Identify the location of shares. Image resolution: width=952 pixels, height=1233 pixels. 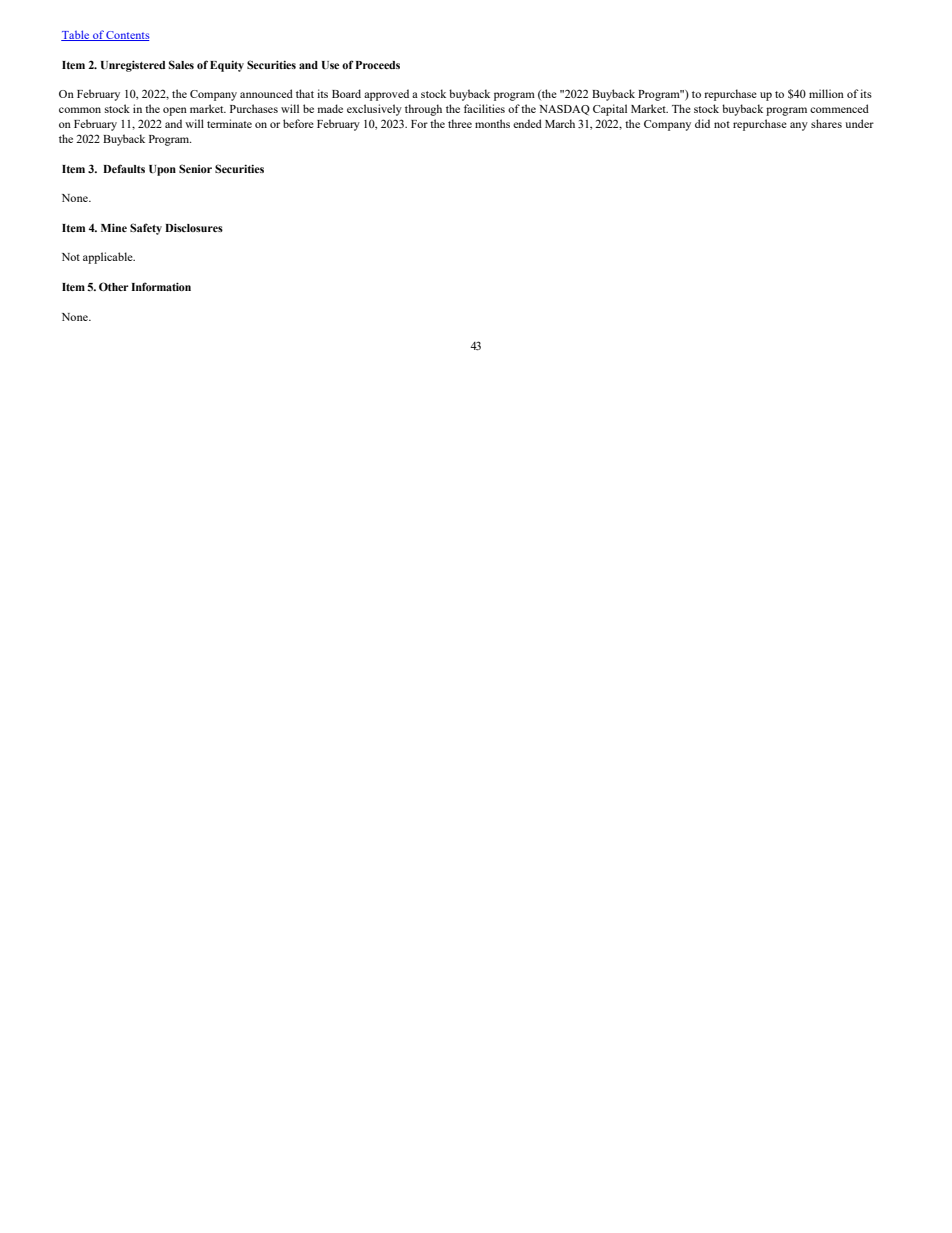
(826, 123).
